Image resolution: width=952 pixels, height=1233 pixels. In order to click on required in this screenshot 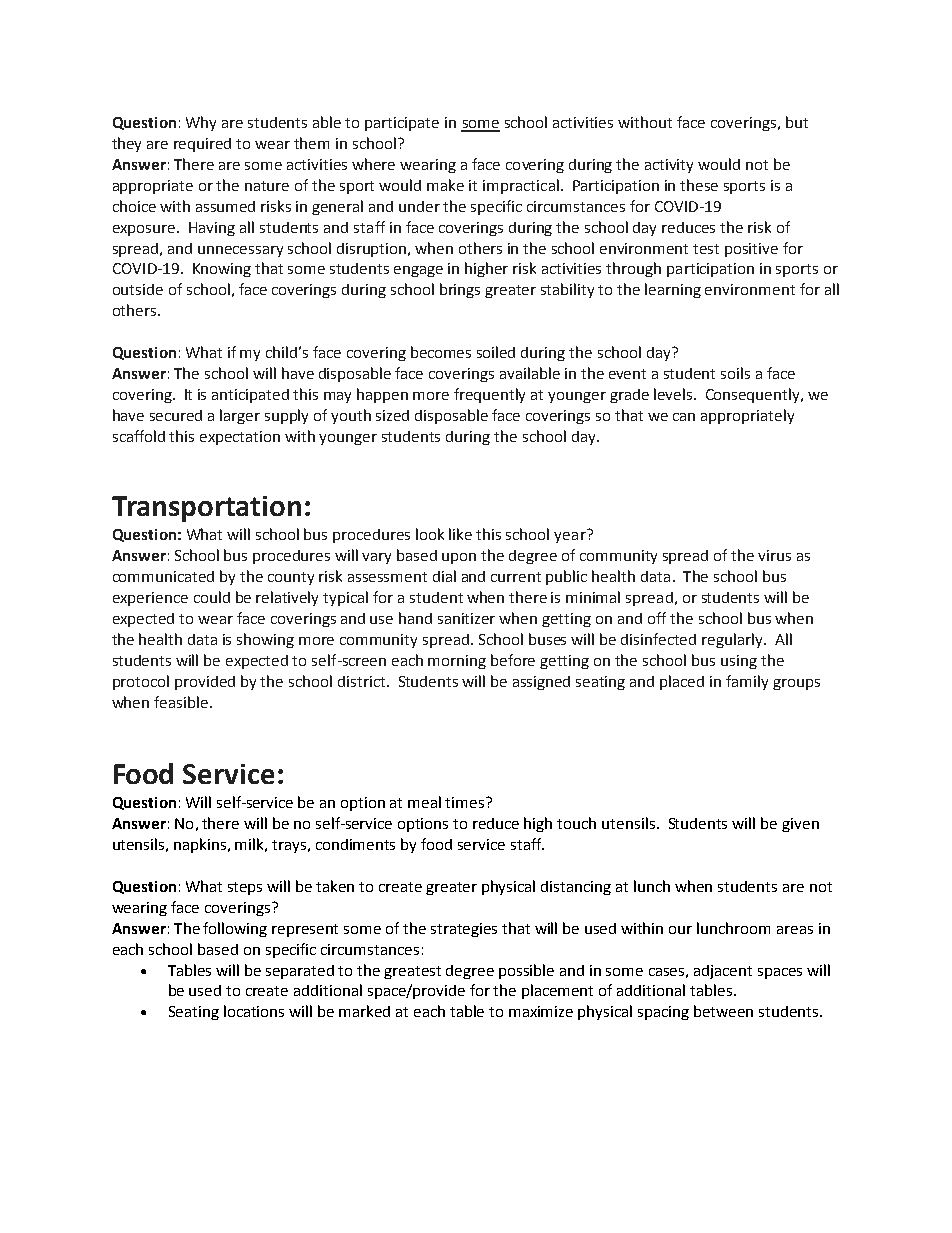, I will do `click(202, 145)`.
